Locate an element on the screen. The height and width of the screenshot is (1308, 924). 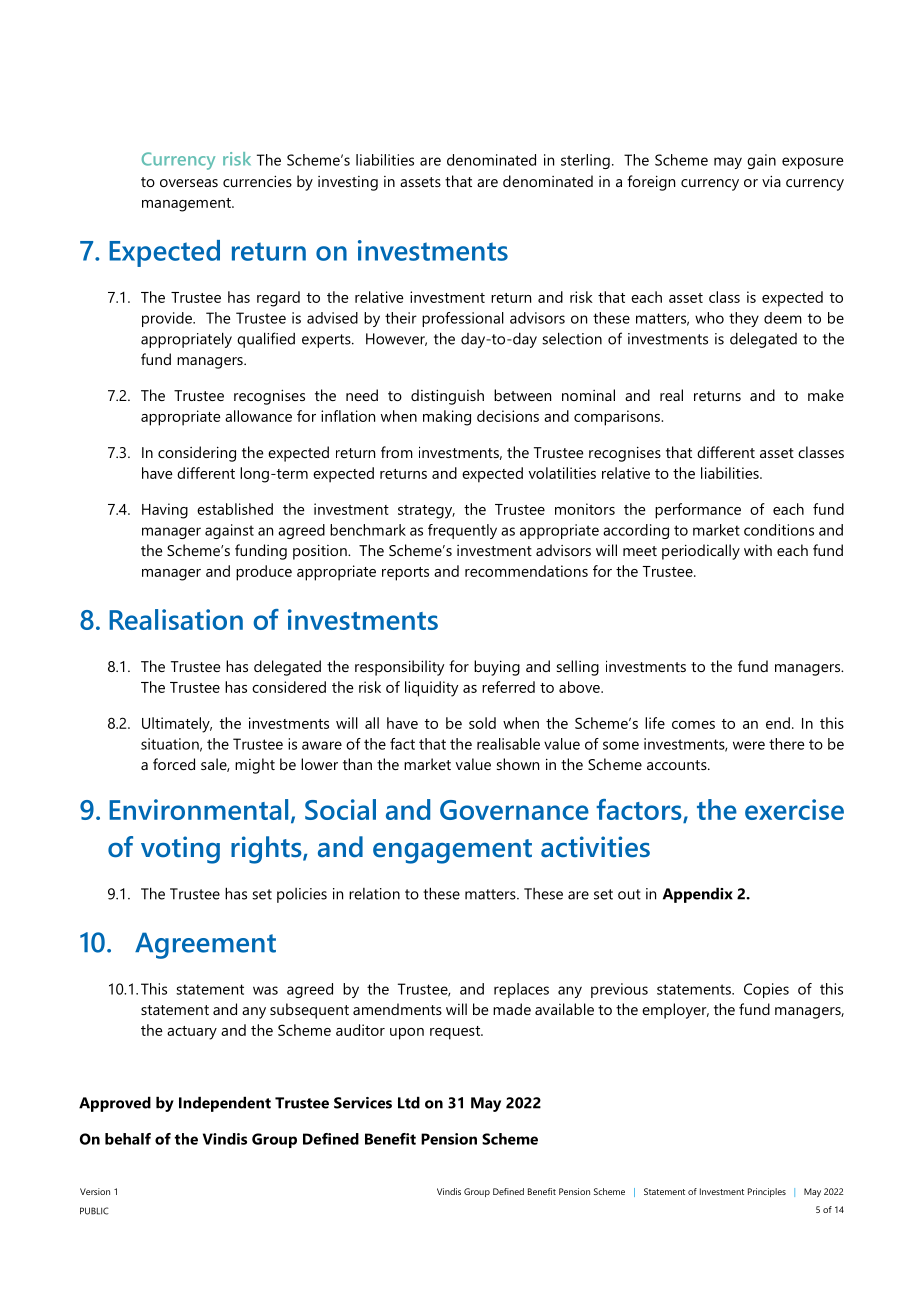
behalf is located at coordinates (128, 1139).
